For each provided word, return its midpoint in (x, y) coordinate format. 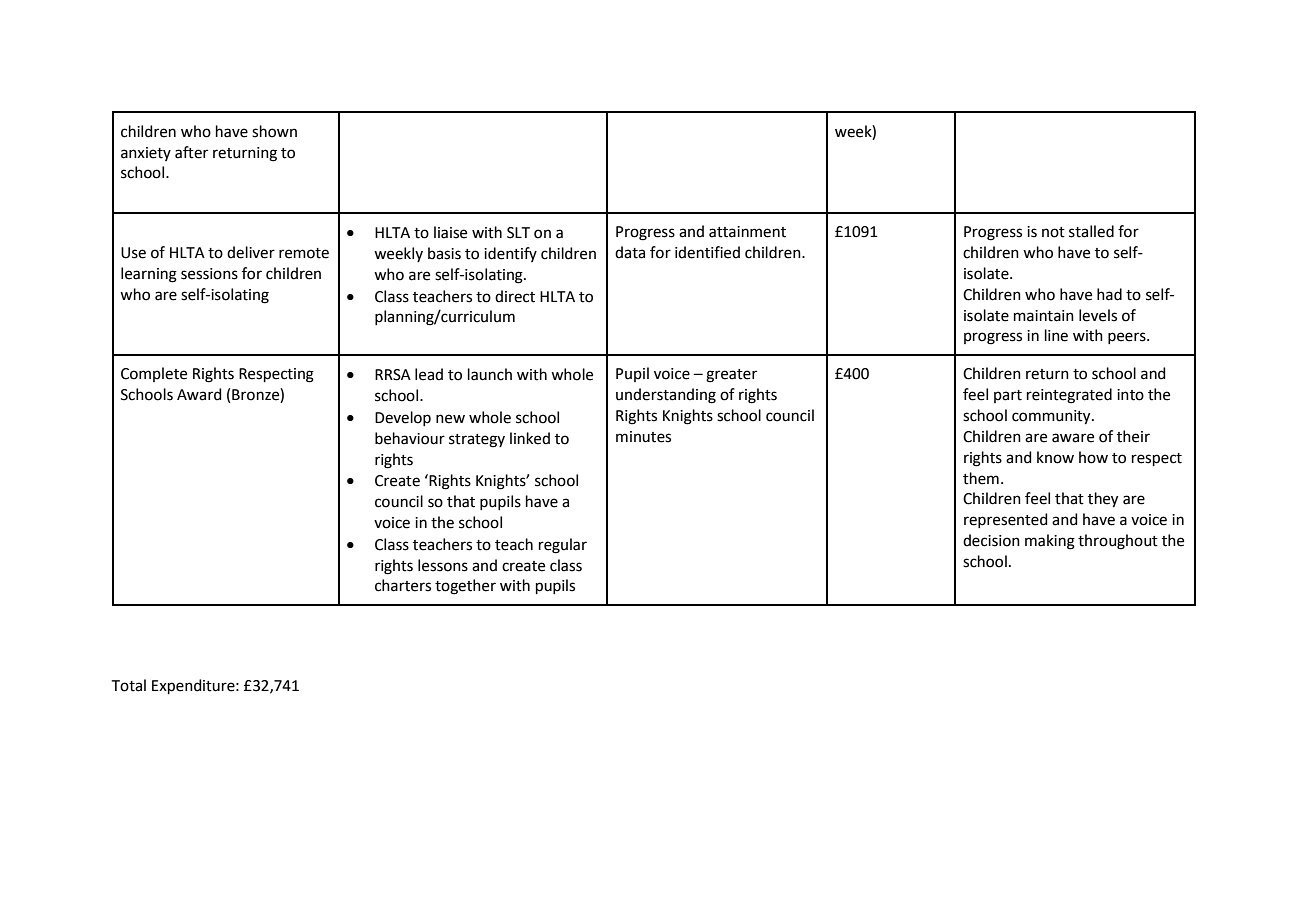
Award (199, 394)
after (191, 152)
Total (129, 685)
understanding (666, 396)
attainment (747, 232)
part (1008, 396)
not (1053, 232)
